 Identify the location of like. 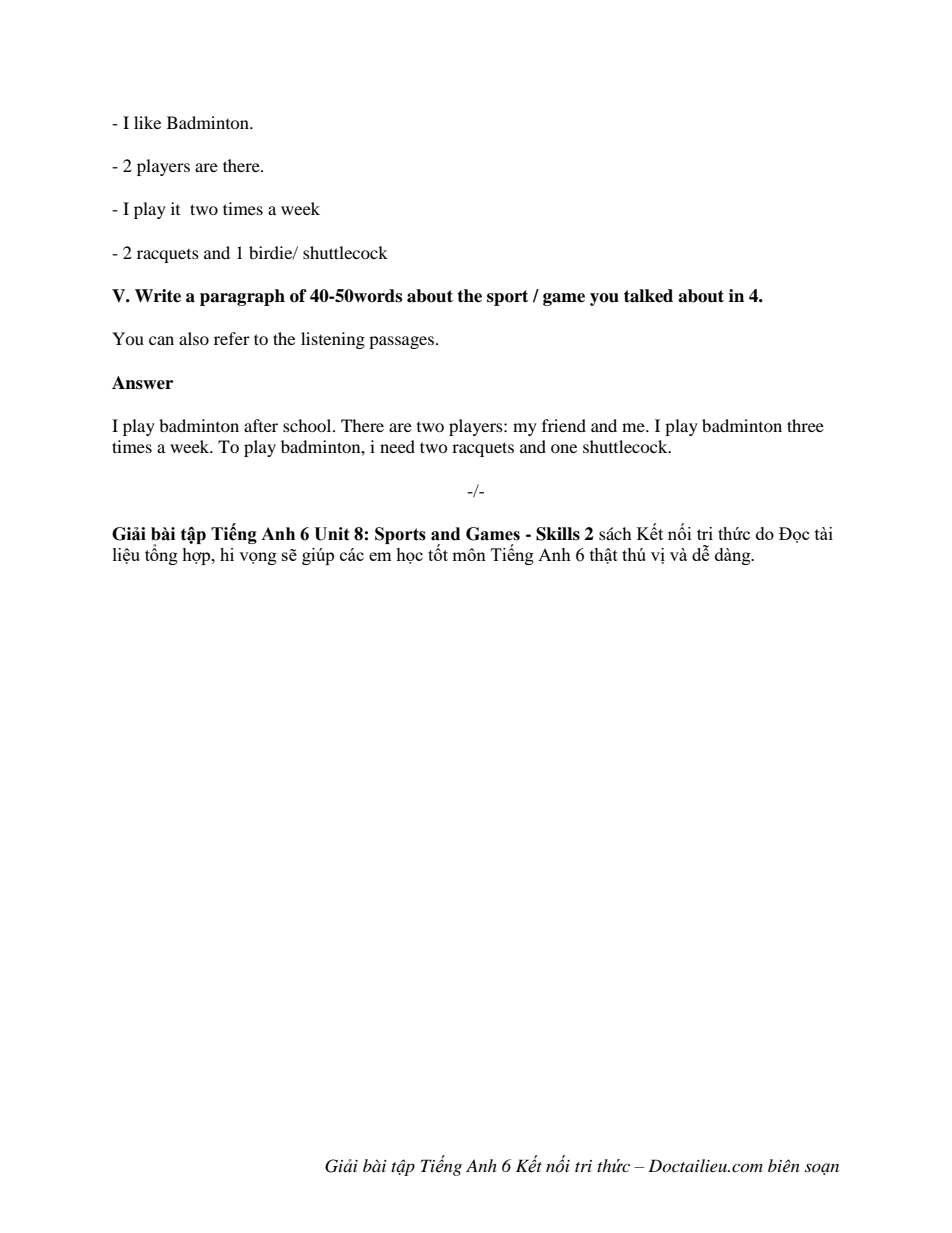
(147, 122).
